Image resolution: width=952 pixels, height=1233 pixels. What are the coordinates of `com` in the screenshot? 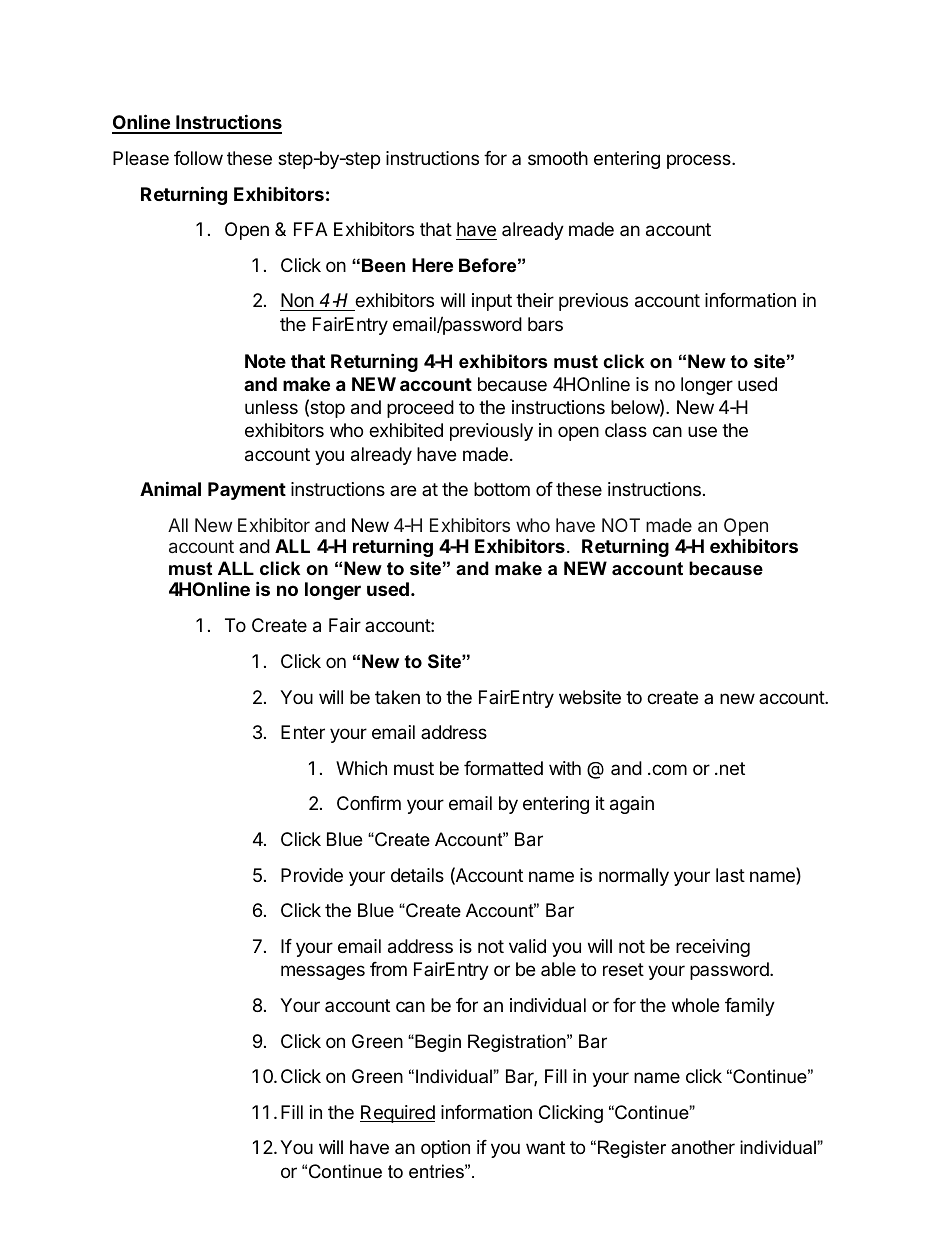 It's located at (668, 769).
